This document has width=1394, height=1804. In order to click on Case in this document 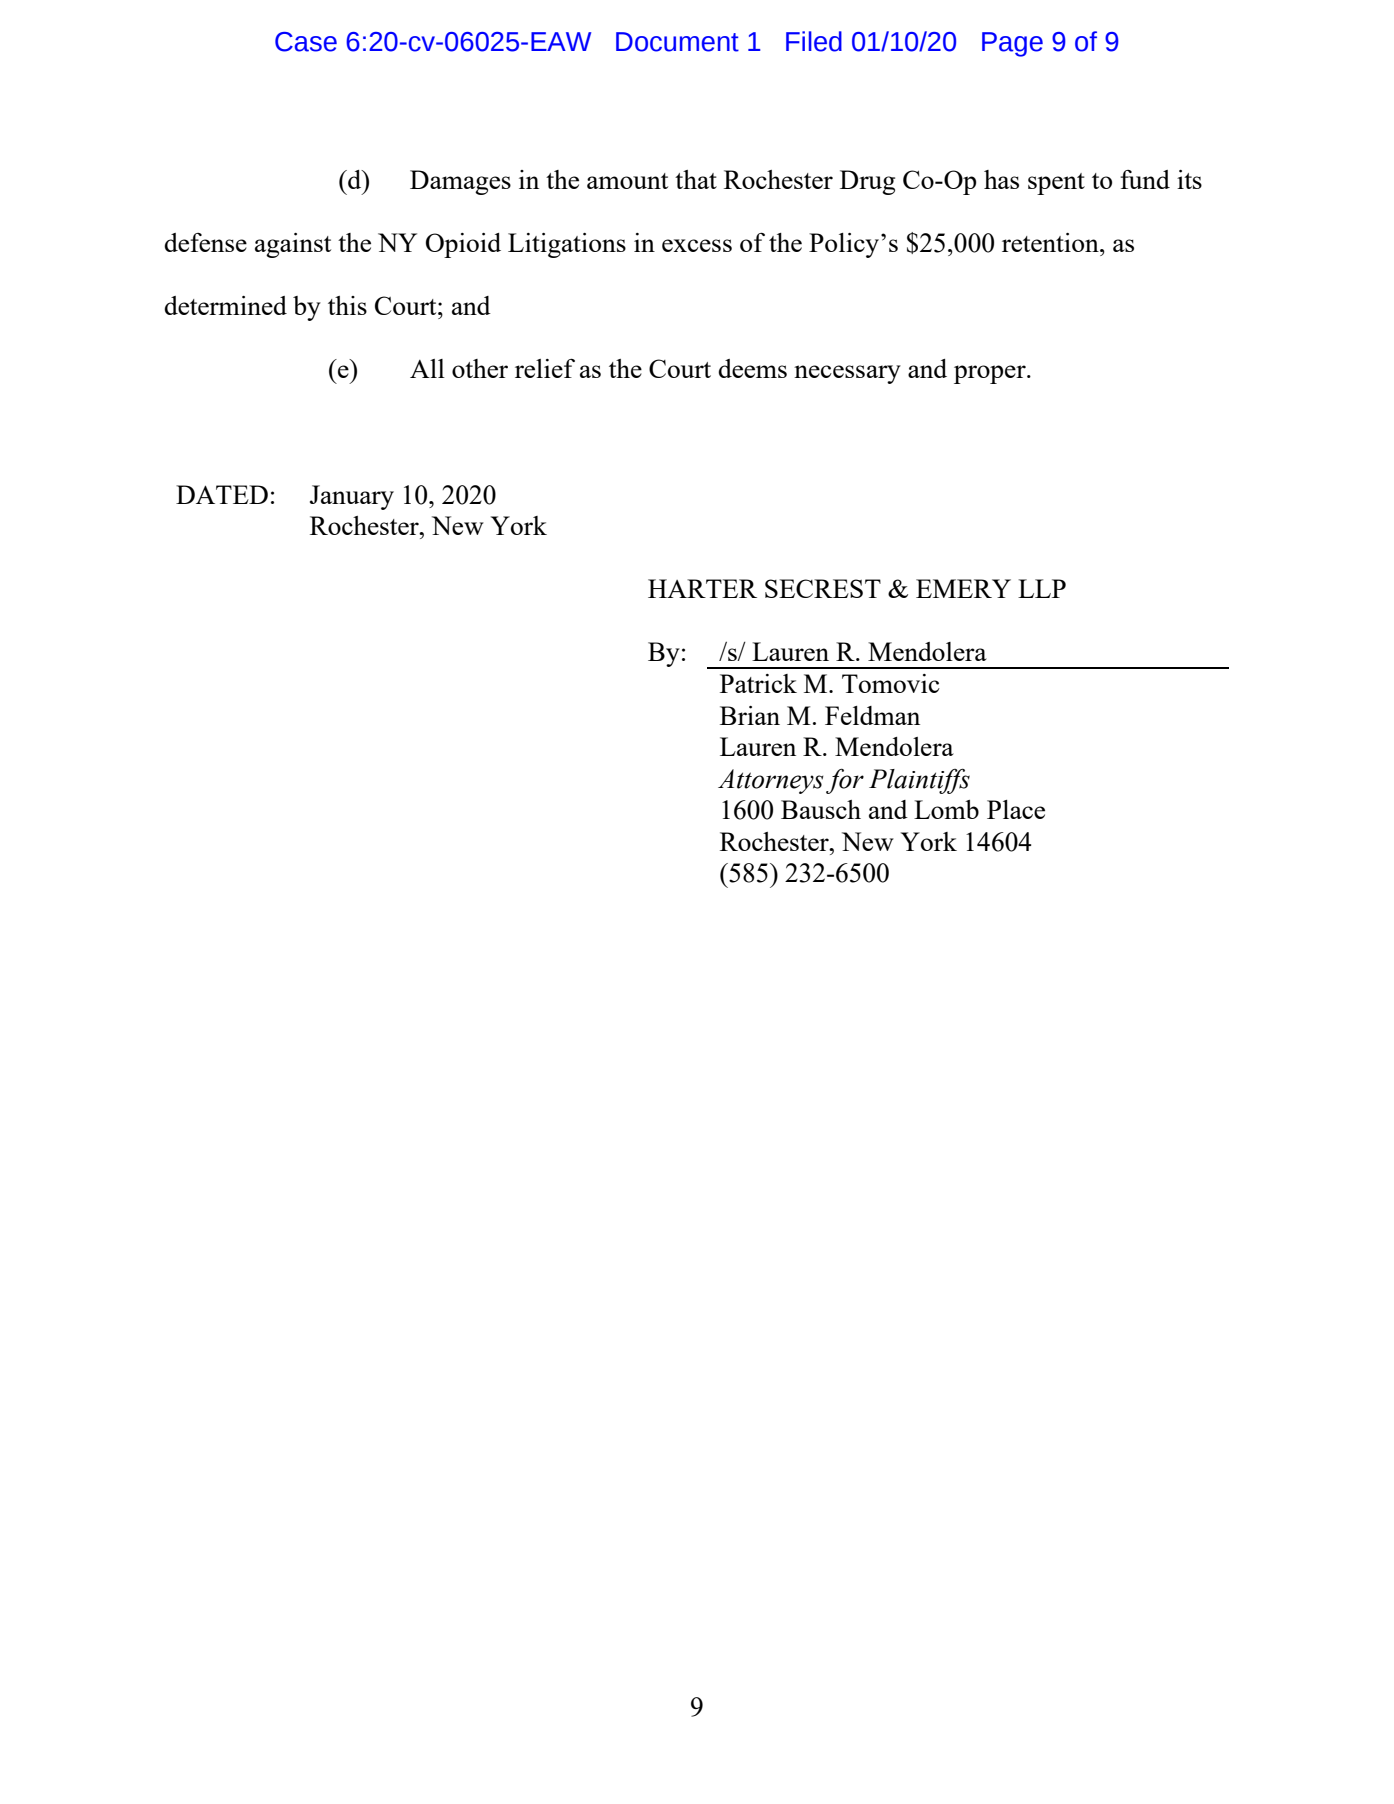, I will do `click(306, 42)`.
